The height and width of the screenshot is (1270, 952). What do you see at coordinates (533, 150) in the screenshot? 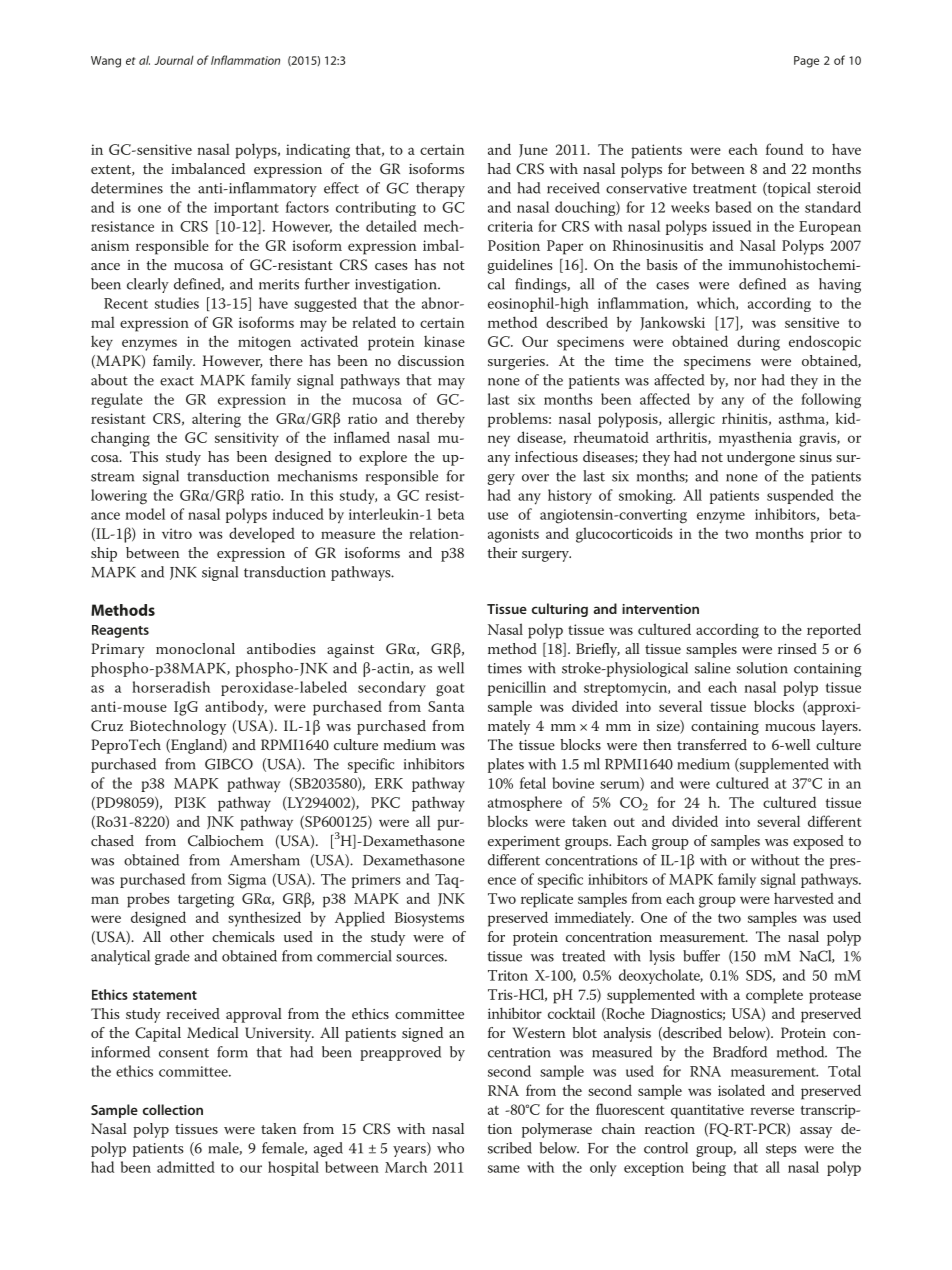
I see `June` at bounding box center [533, 150].
